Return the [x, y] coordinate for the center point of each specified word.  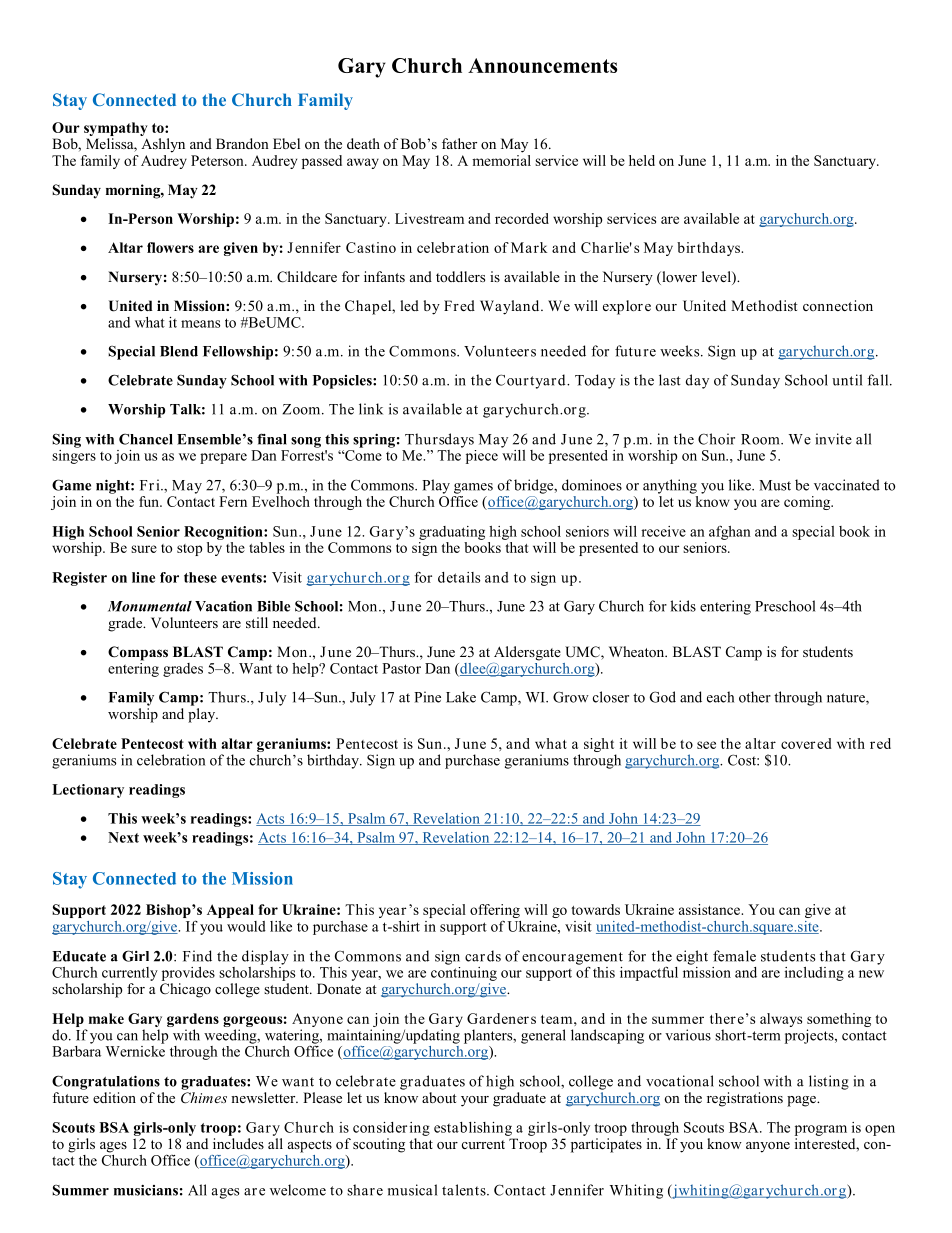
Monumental [150, 606]
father [459, 143]
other [755, 697]
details [459, 577]
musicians [146, 1190]
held [642, 160]
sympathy [116, 129]
